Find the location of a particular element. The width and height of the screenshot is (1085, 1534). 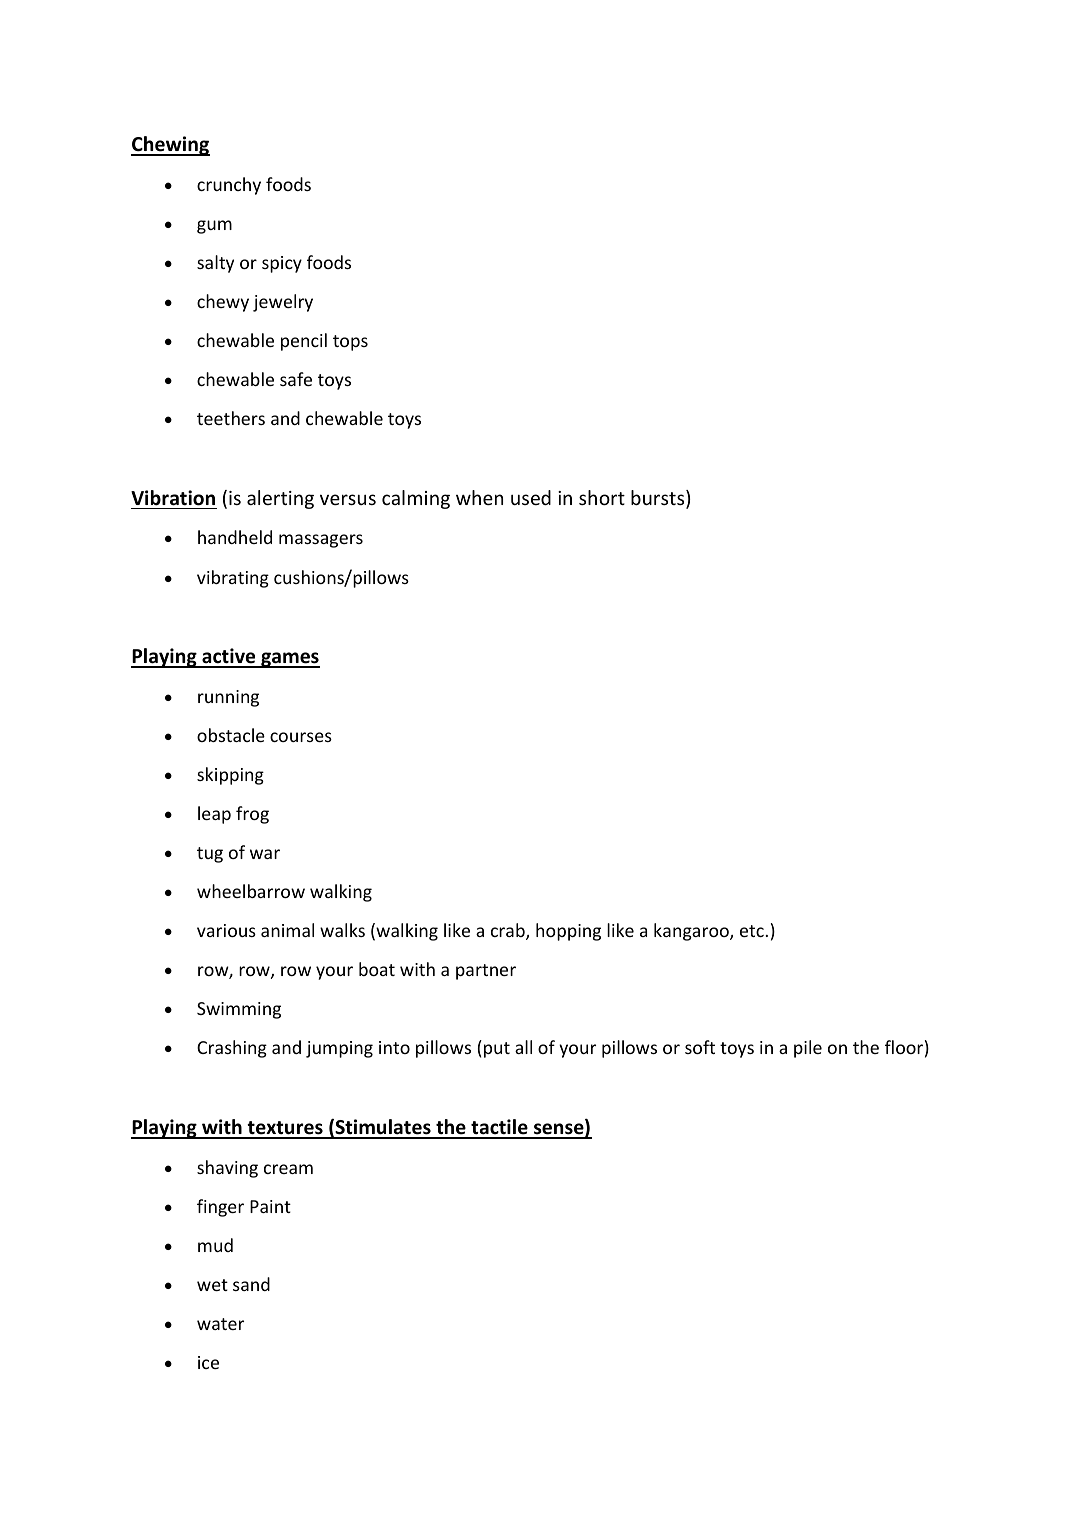

tops is located at coordinates (350, 343).
